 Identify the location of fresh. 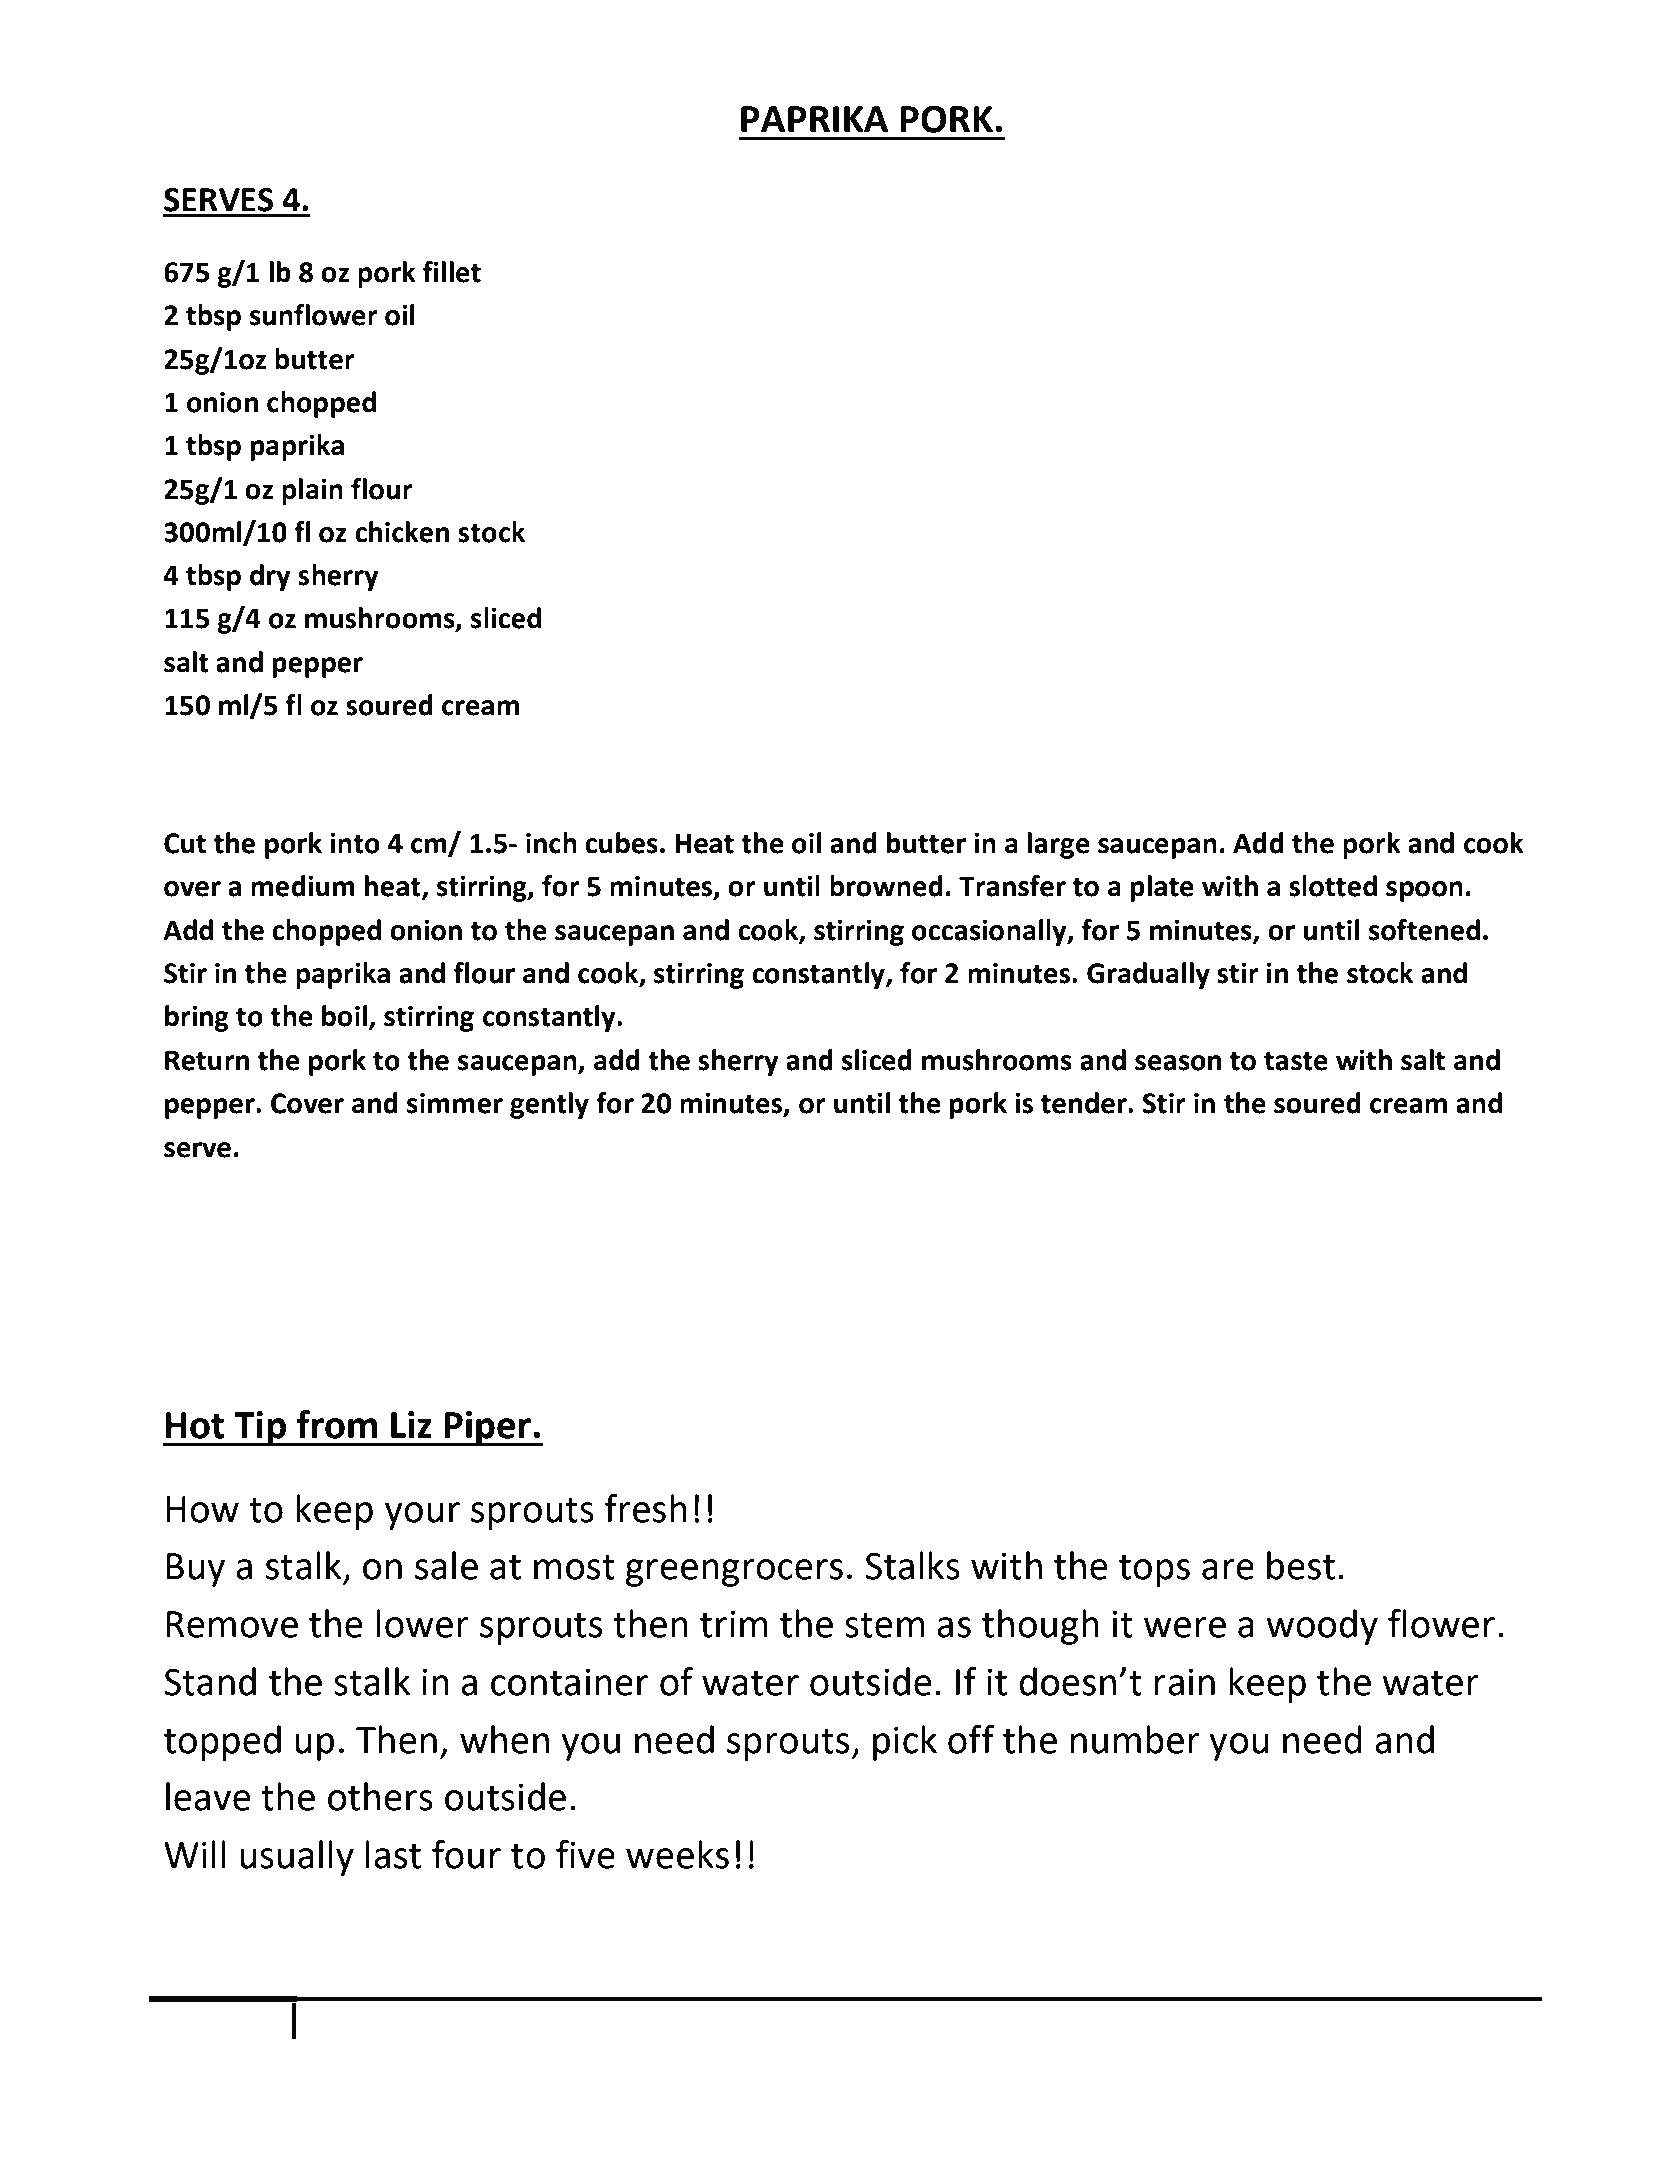
(646, 1508).
